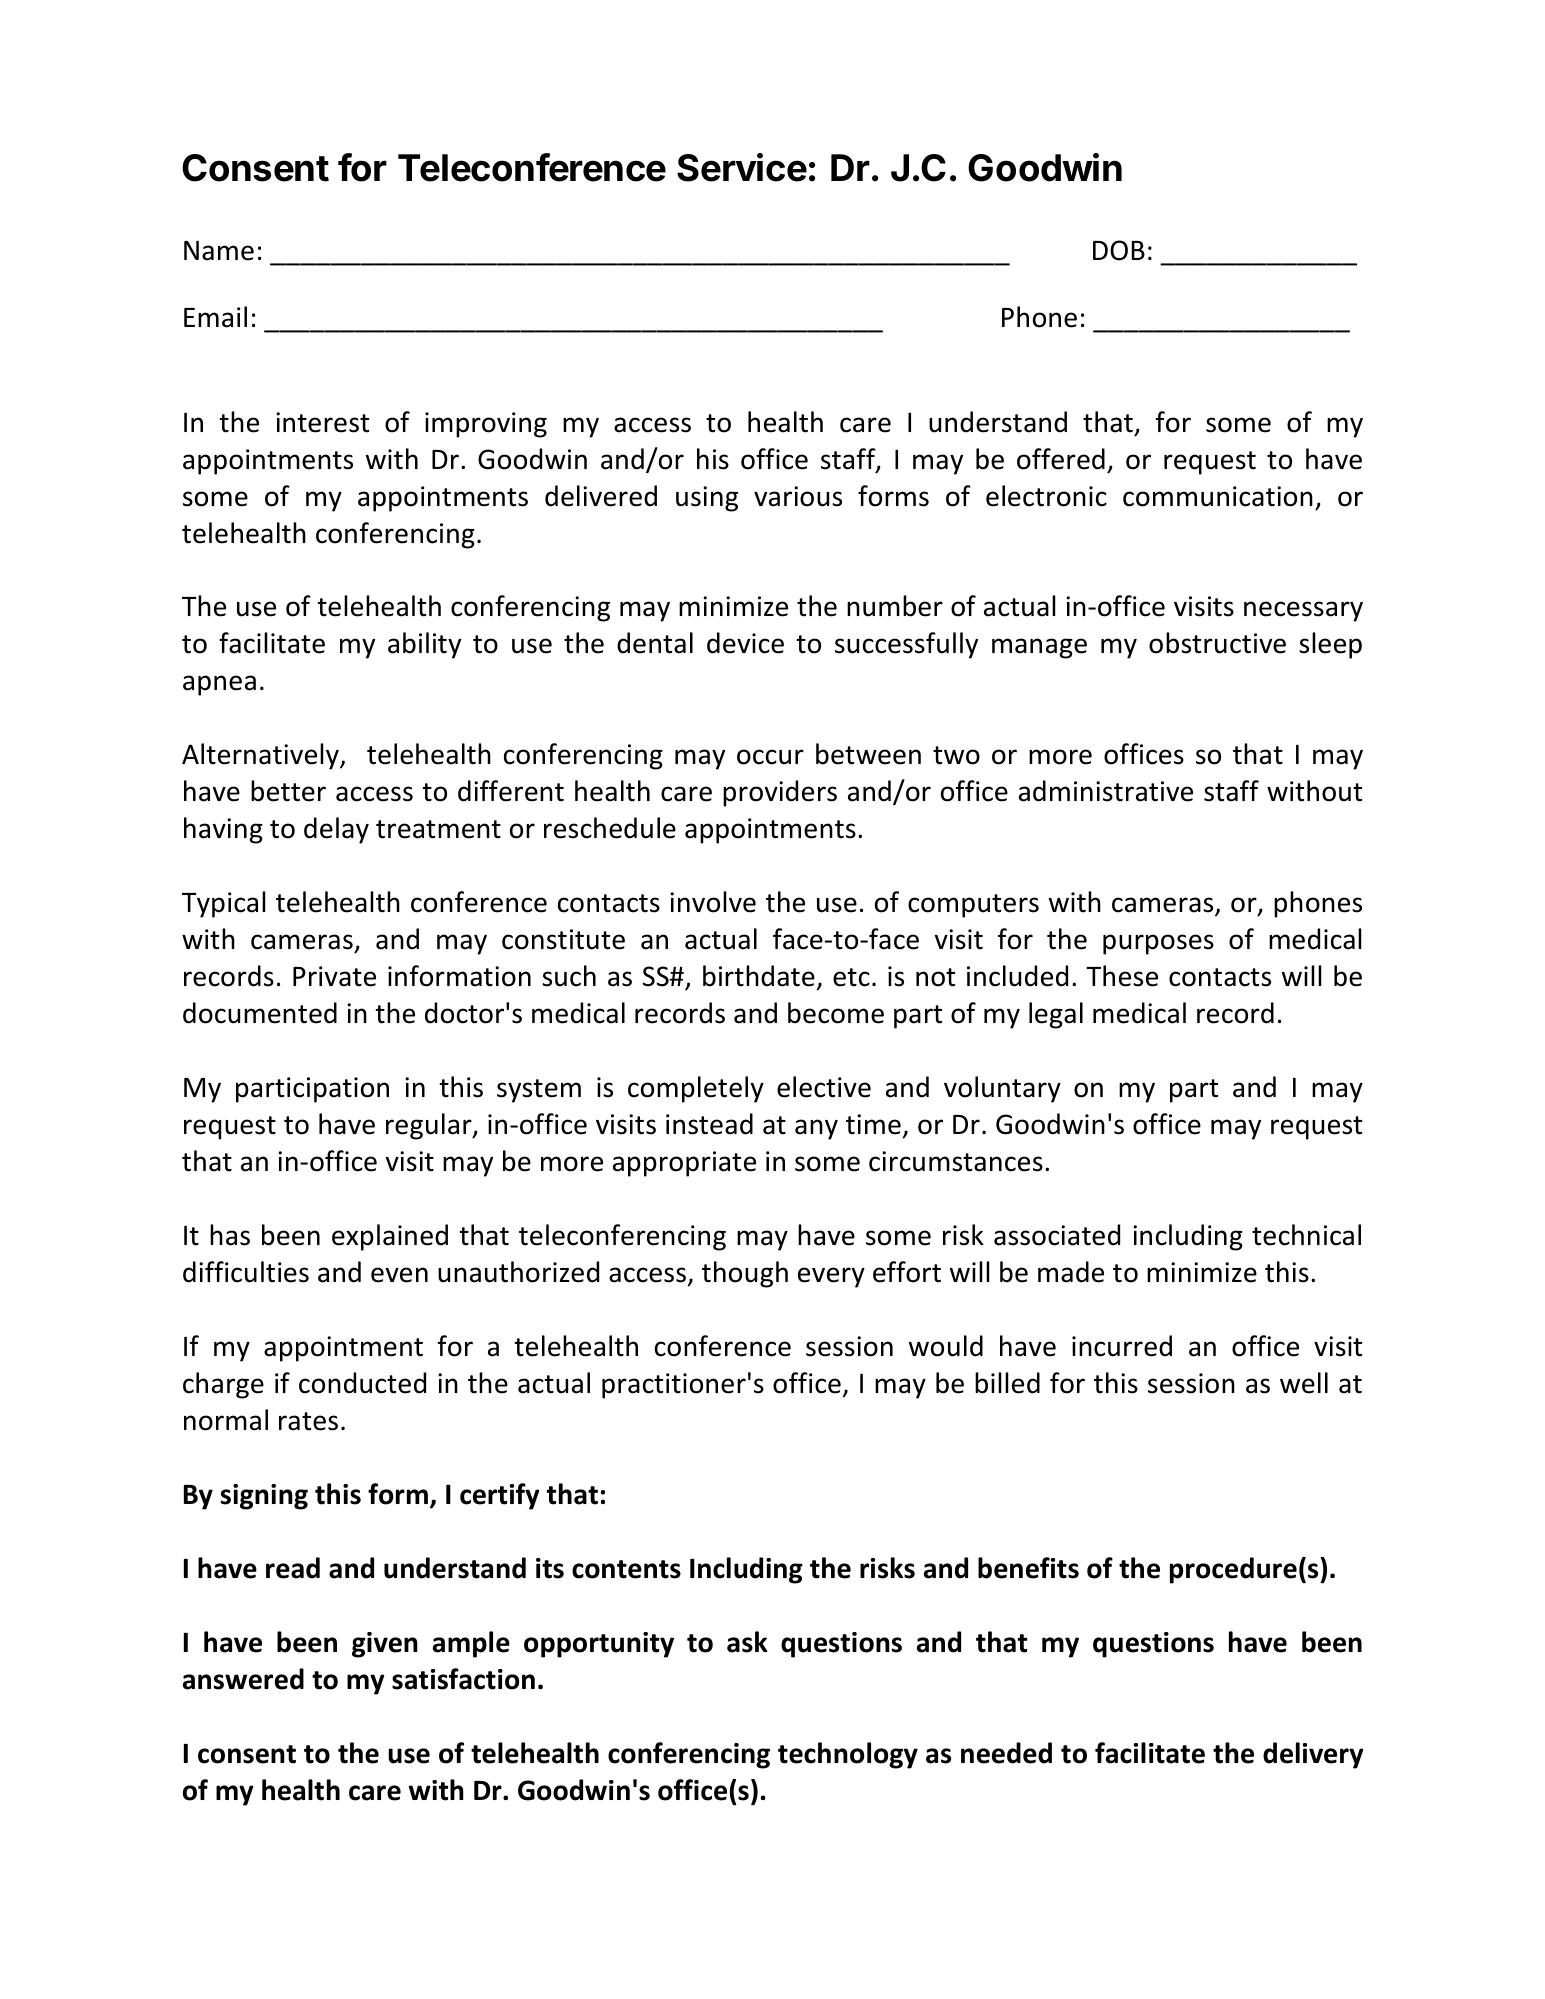 The width and height of the image is (1545, 1999). I want to click on Alternatively, so click(261, 756).
